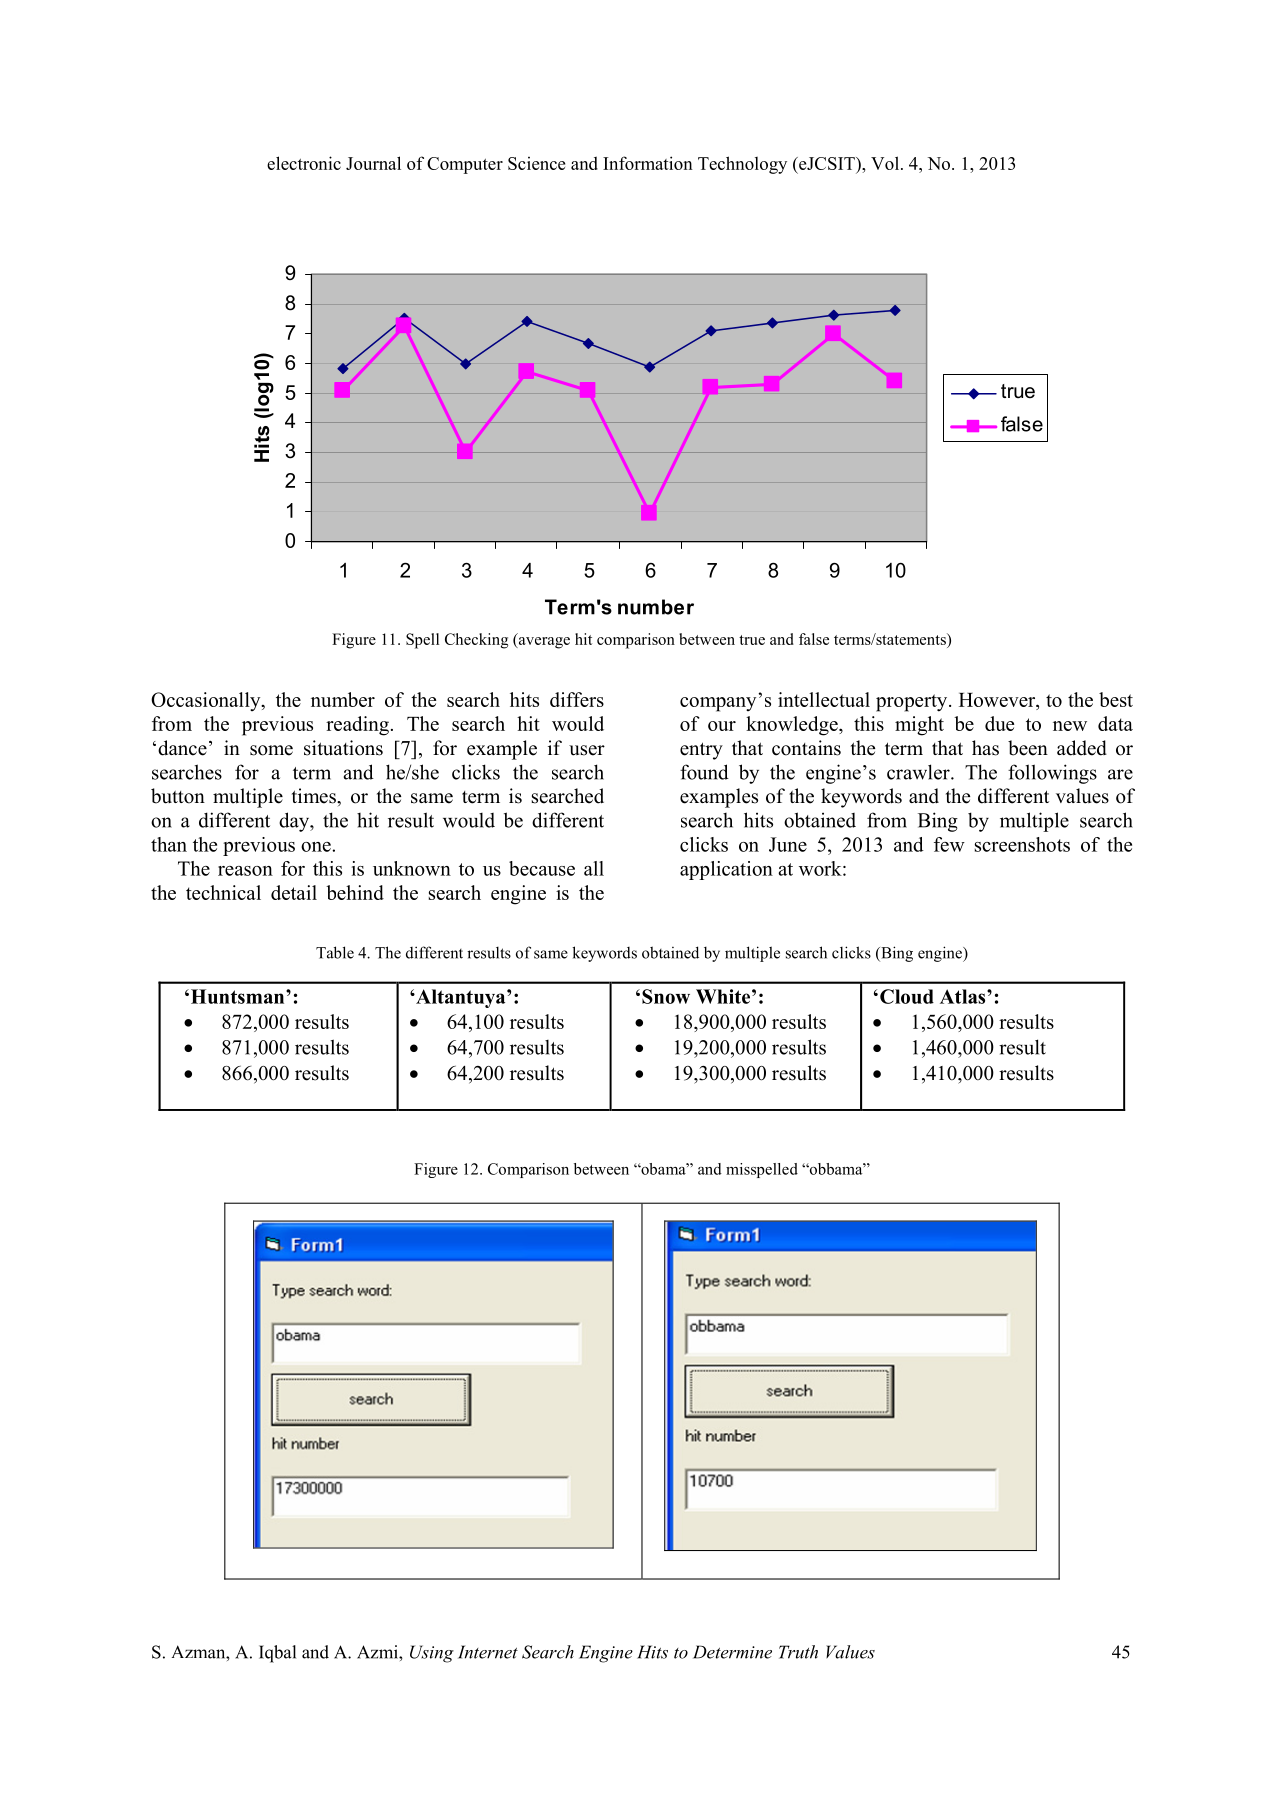  I want to click on Vol, so click(885, 163).
